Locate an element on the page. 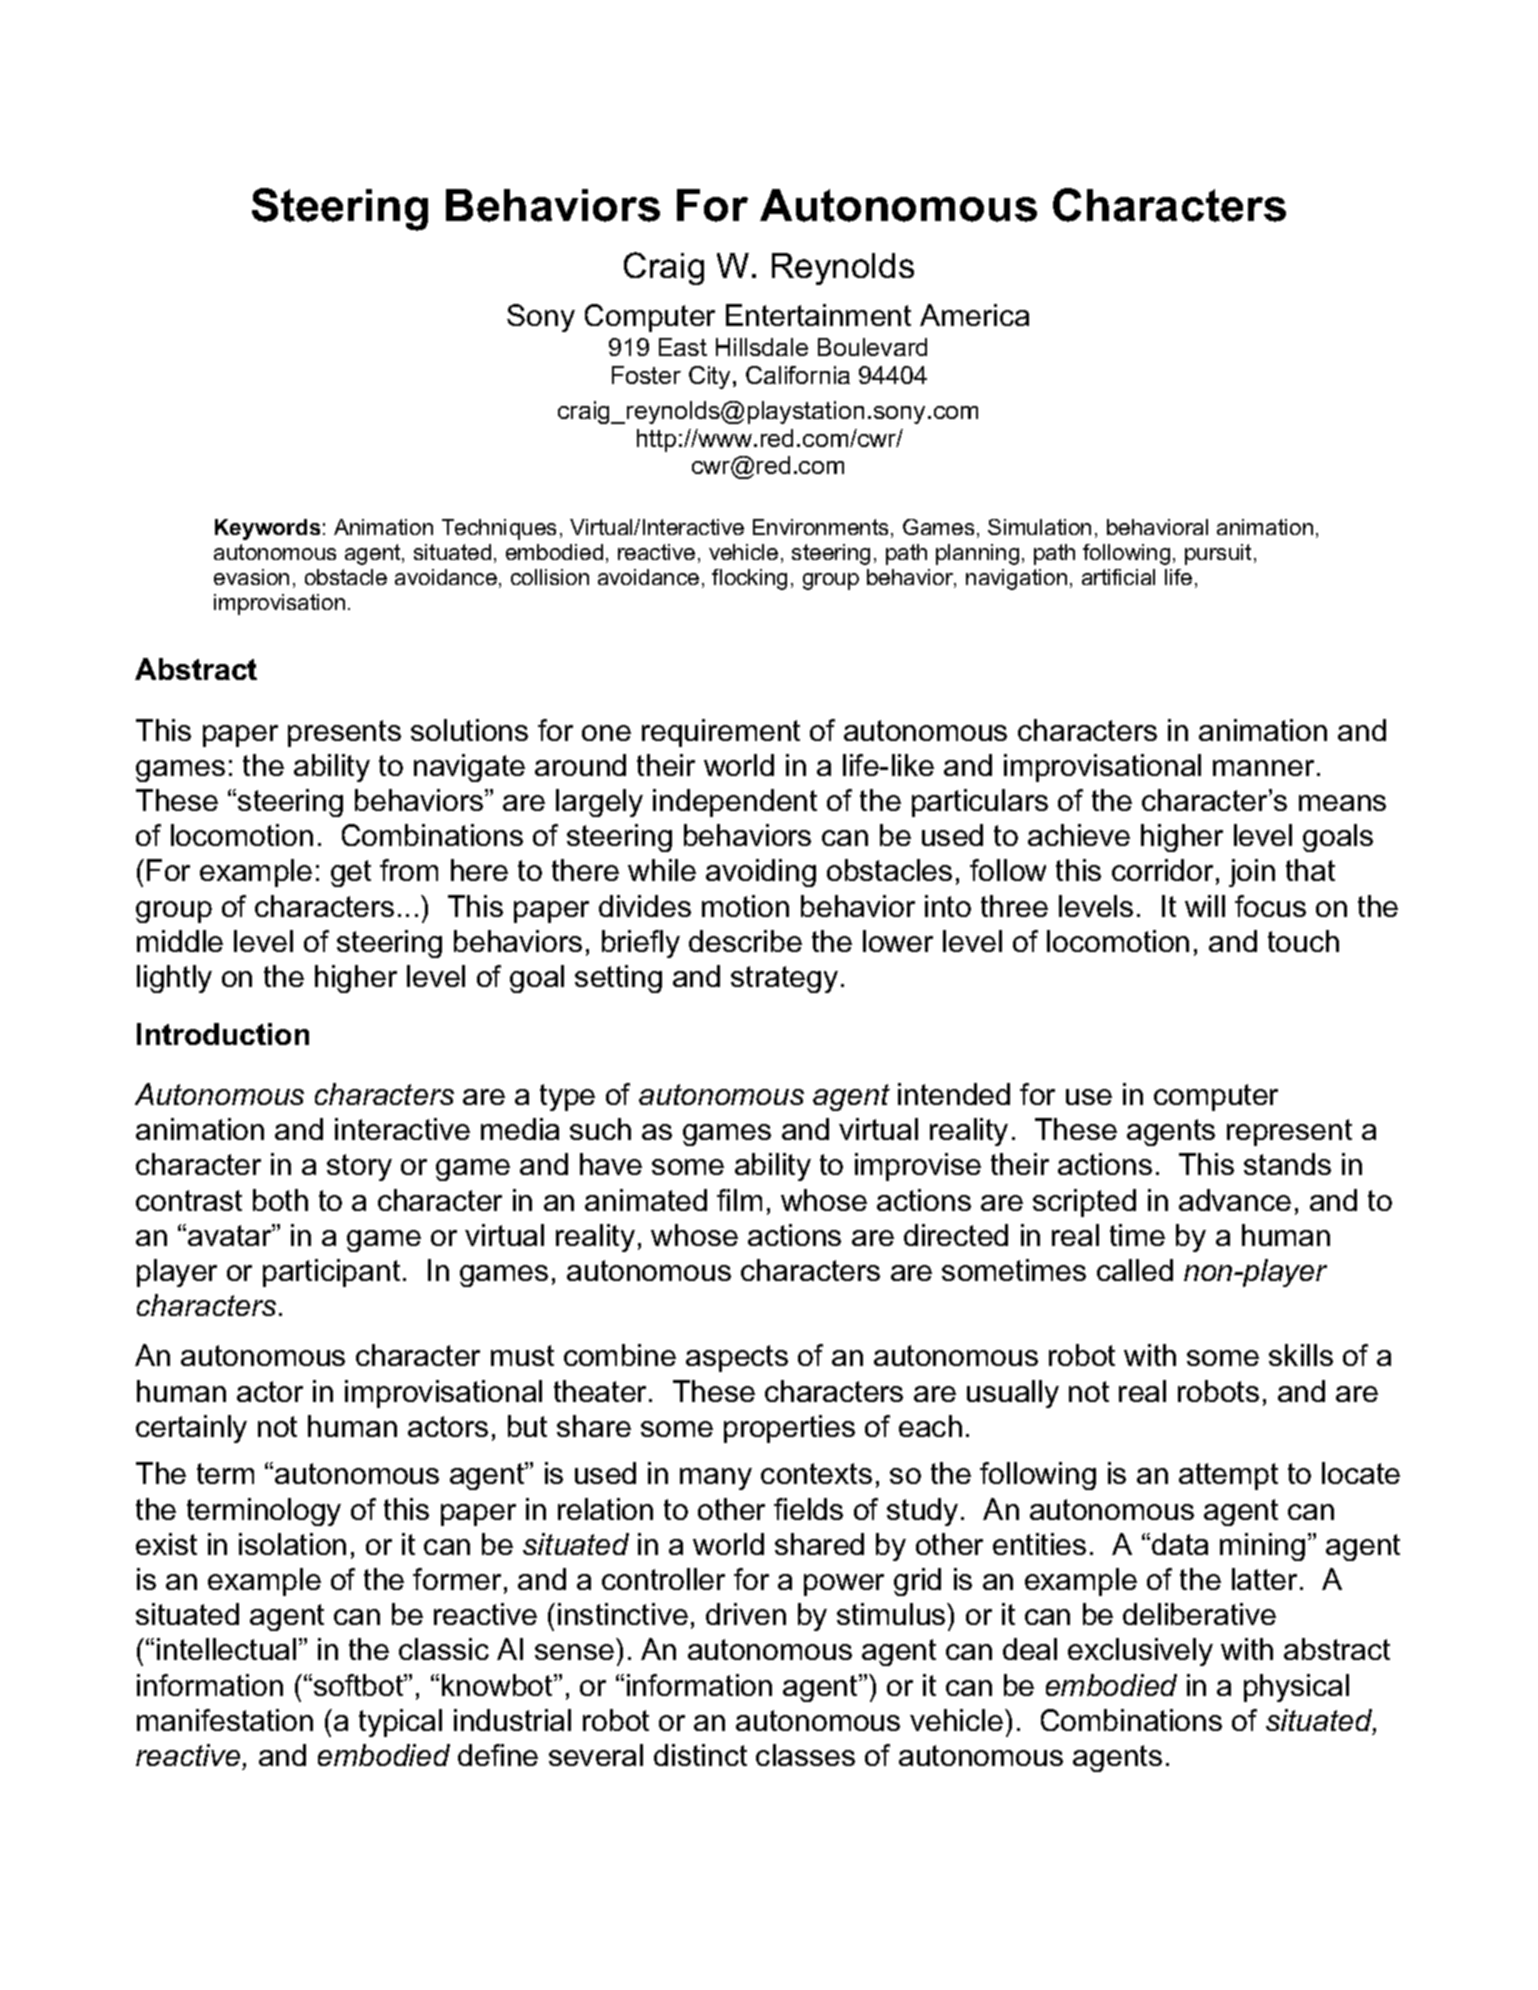 The width and height of the page is (1538, 1990). classes is located at coordinates (805, 1755).
